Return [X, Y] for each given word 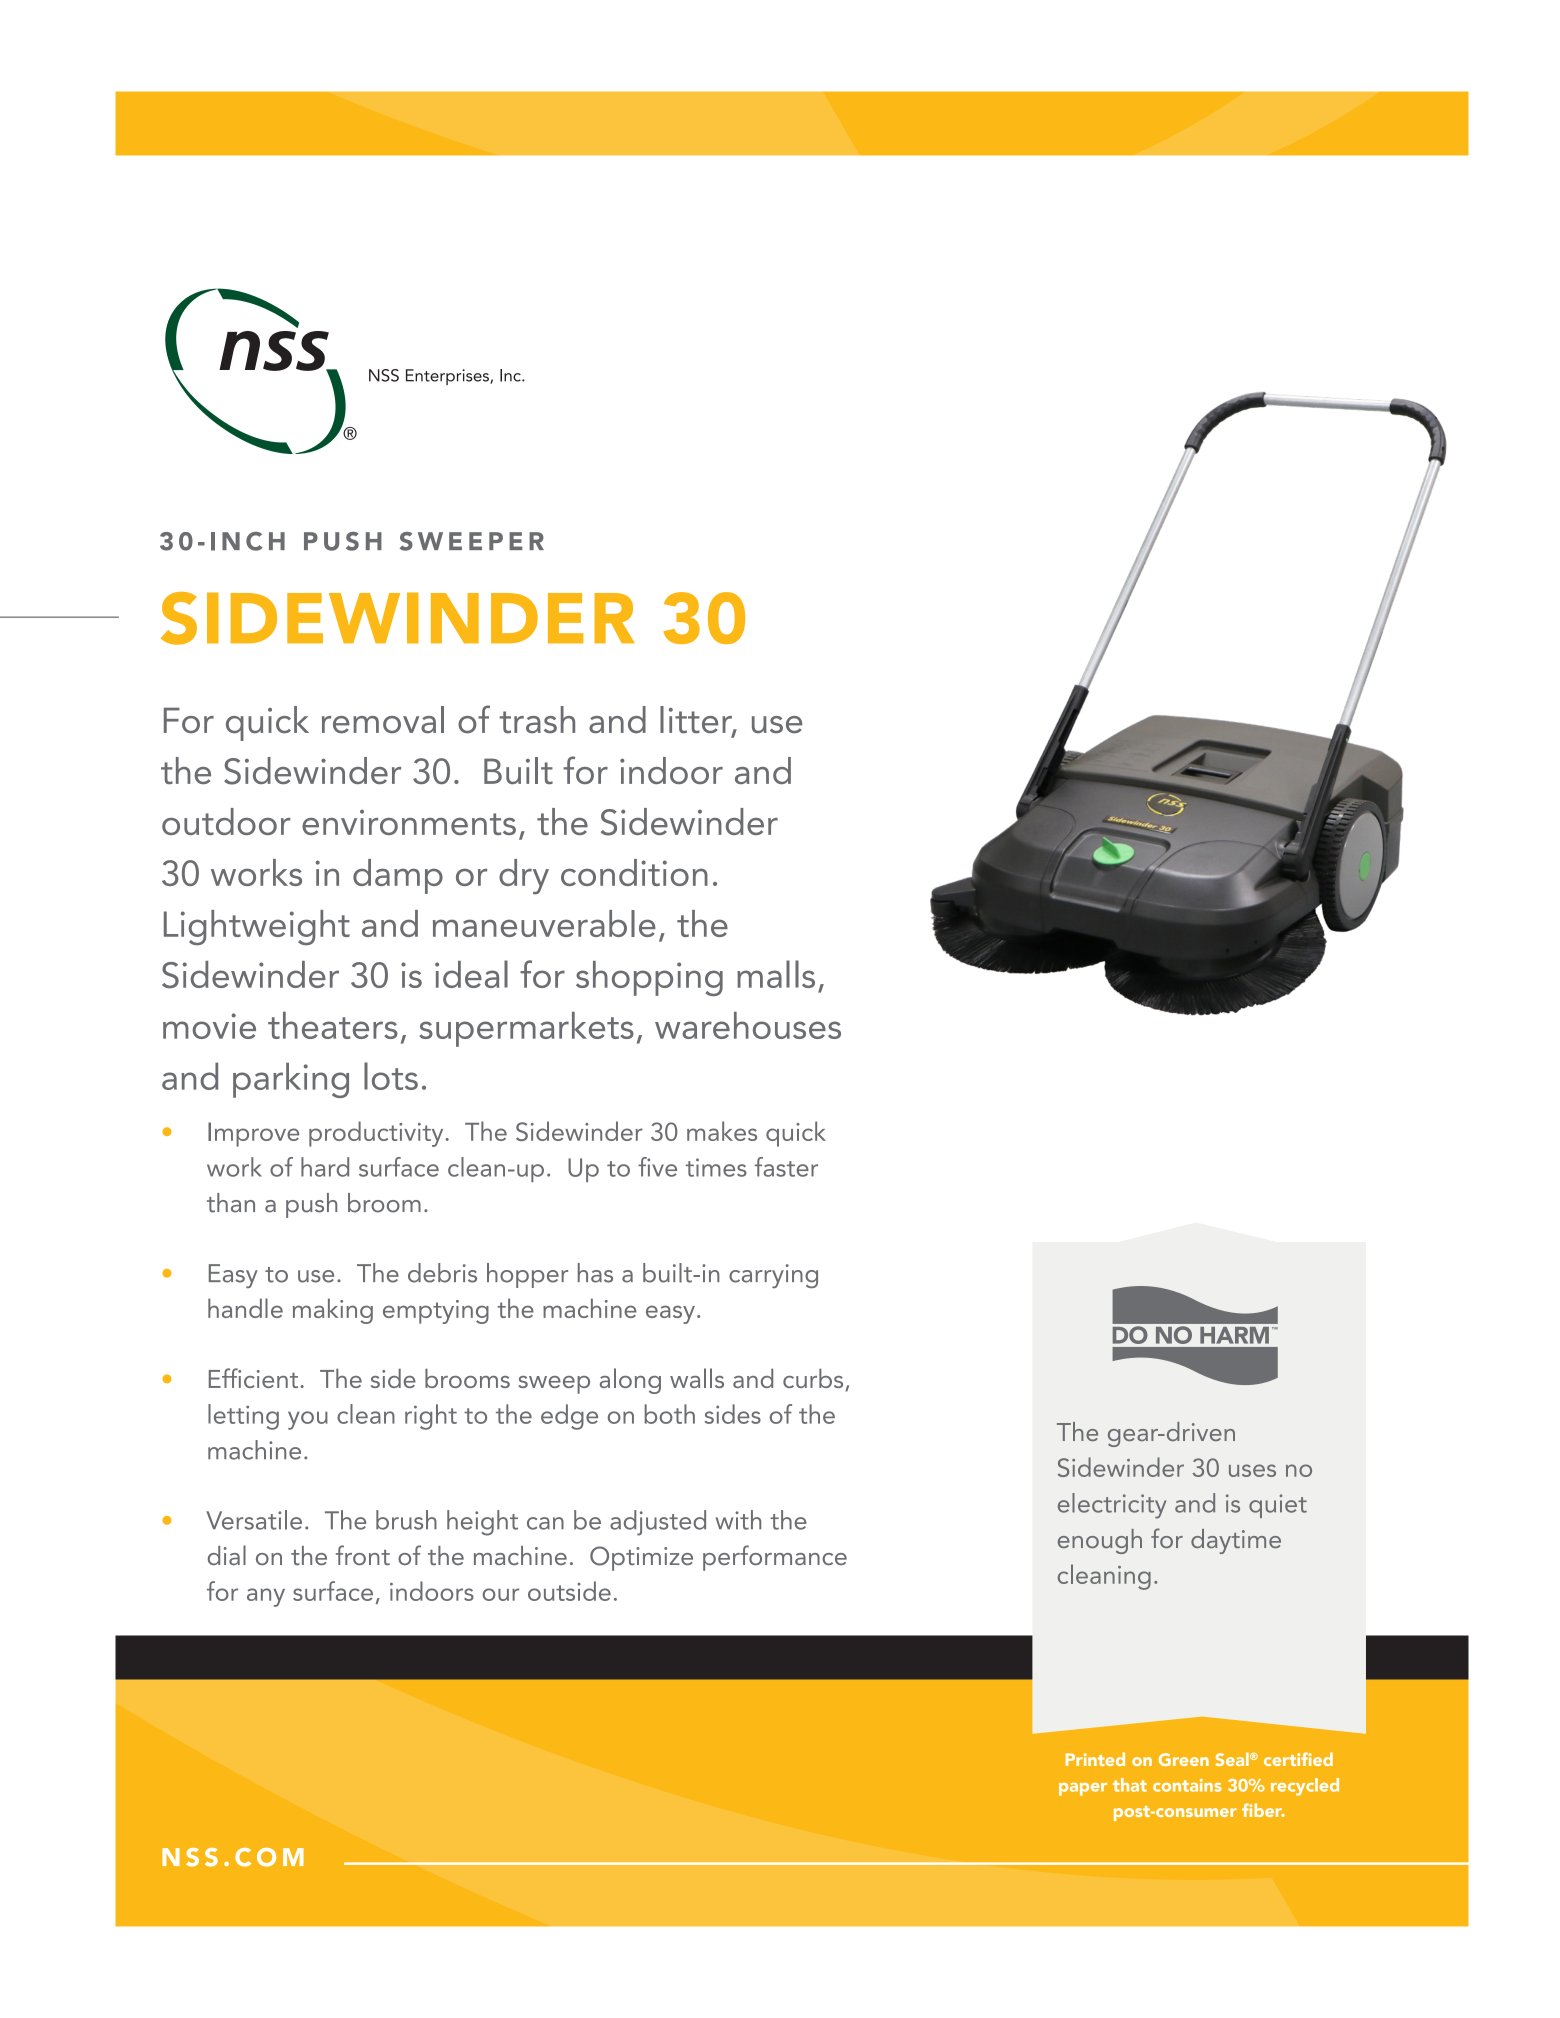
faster [786, 1167]
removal [383, 720]
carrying [773, 1276]
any [266, 1597]
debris [442, 1273]
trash [537, 720]
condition [634, 872]
